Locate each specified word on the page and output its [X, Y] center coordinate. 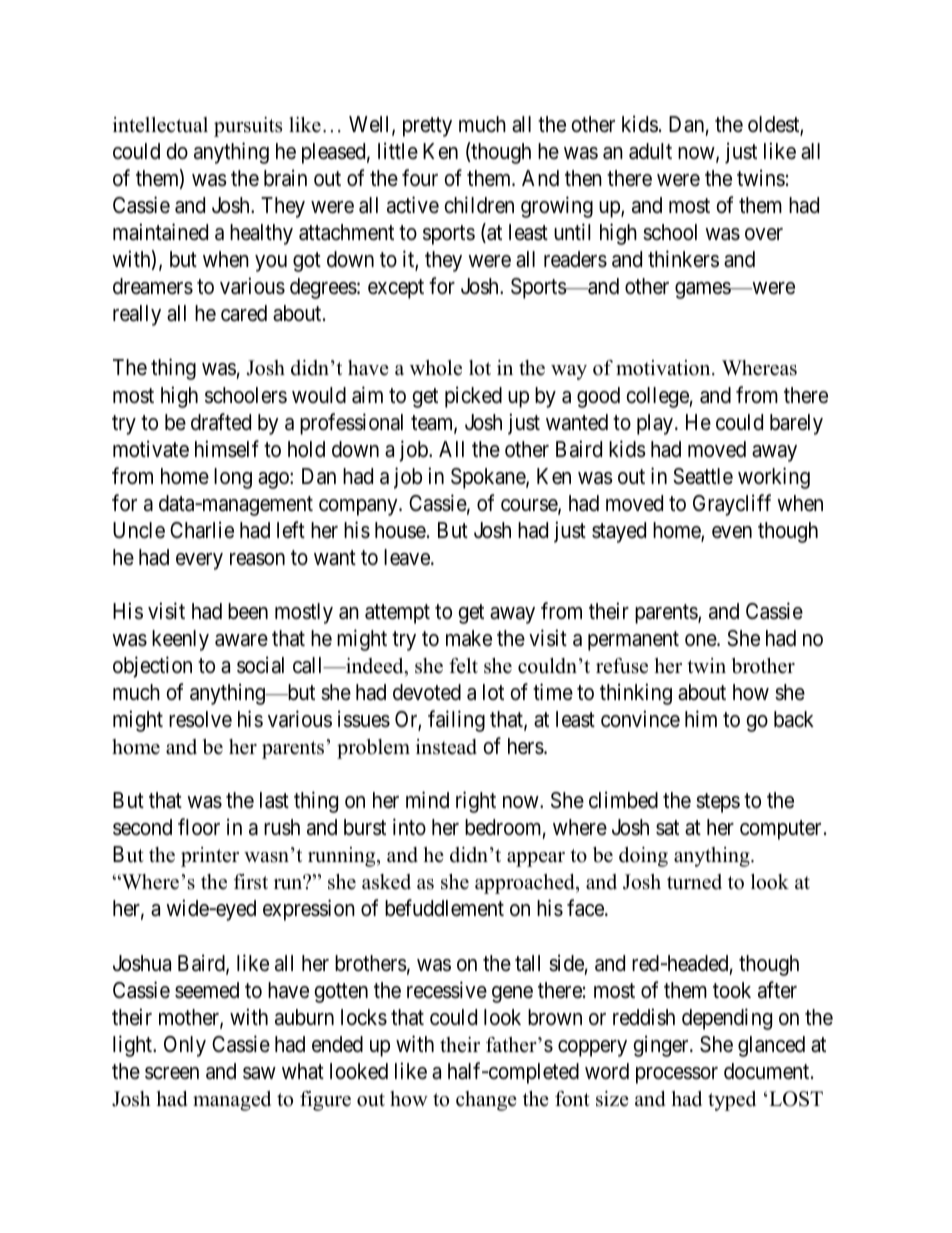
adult [650, 151]
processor [677, 1075]
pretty [427, 127]
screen [172, 1073]
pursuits [248, 127]
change [486, 1101]
